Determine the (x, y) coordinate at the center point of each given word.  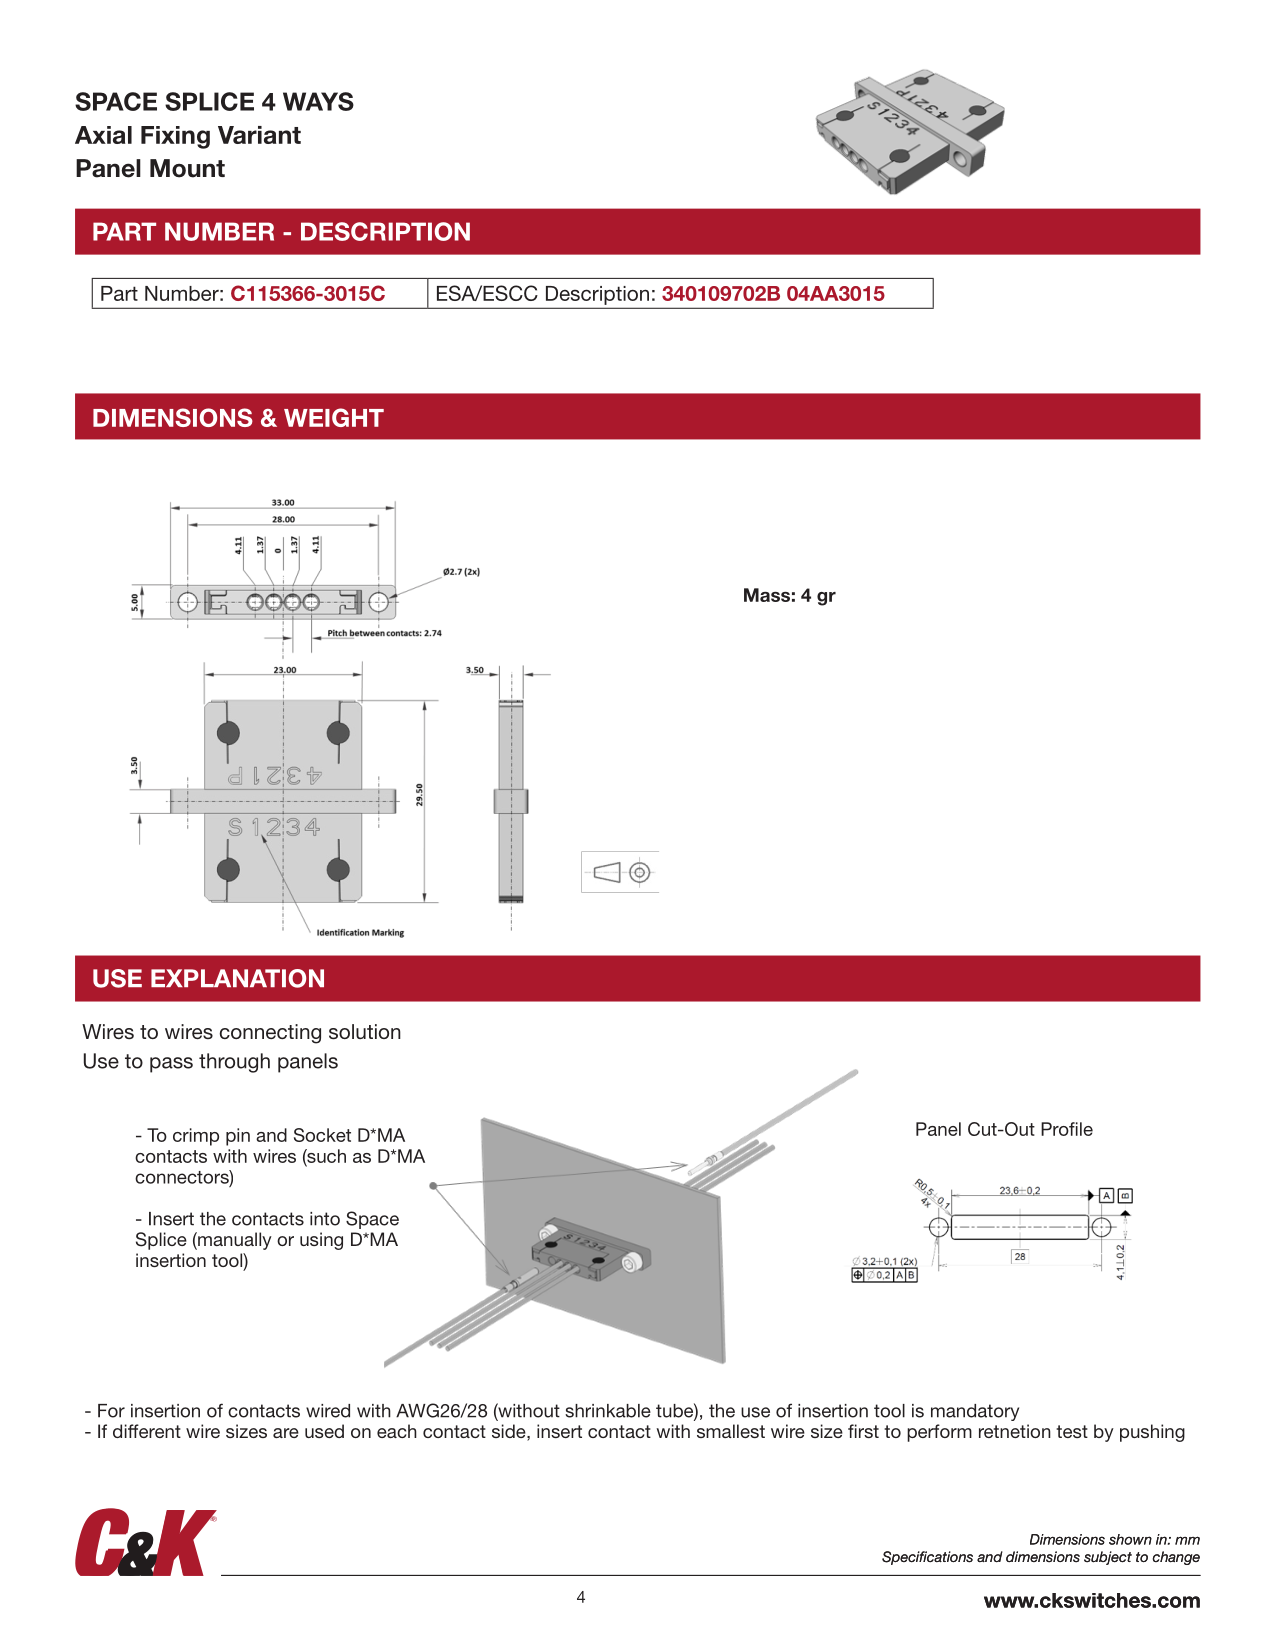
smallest (731, 1431)
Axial (103, 135)
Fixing (175, 137)
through (234, 1063)
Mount (187, 168)
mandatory (975, 1412)
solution (365, 1032)
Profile (1067, 1129)
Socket (322, 1135)
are (286, 1433)
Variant (259, 135)
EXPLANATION (237, 978)
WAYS (318, 101)
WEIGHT (334, 417)
